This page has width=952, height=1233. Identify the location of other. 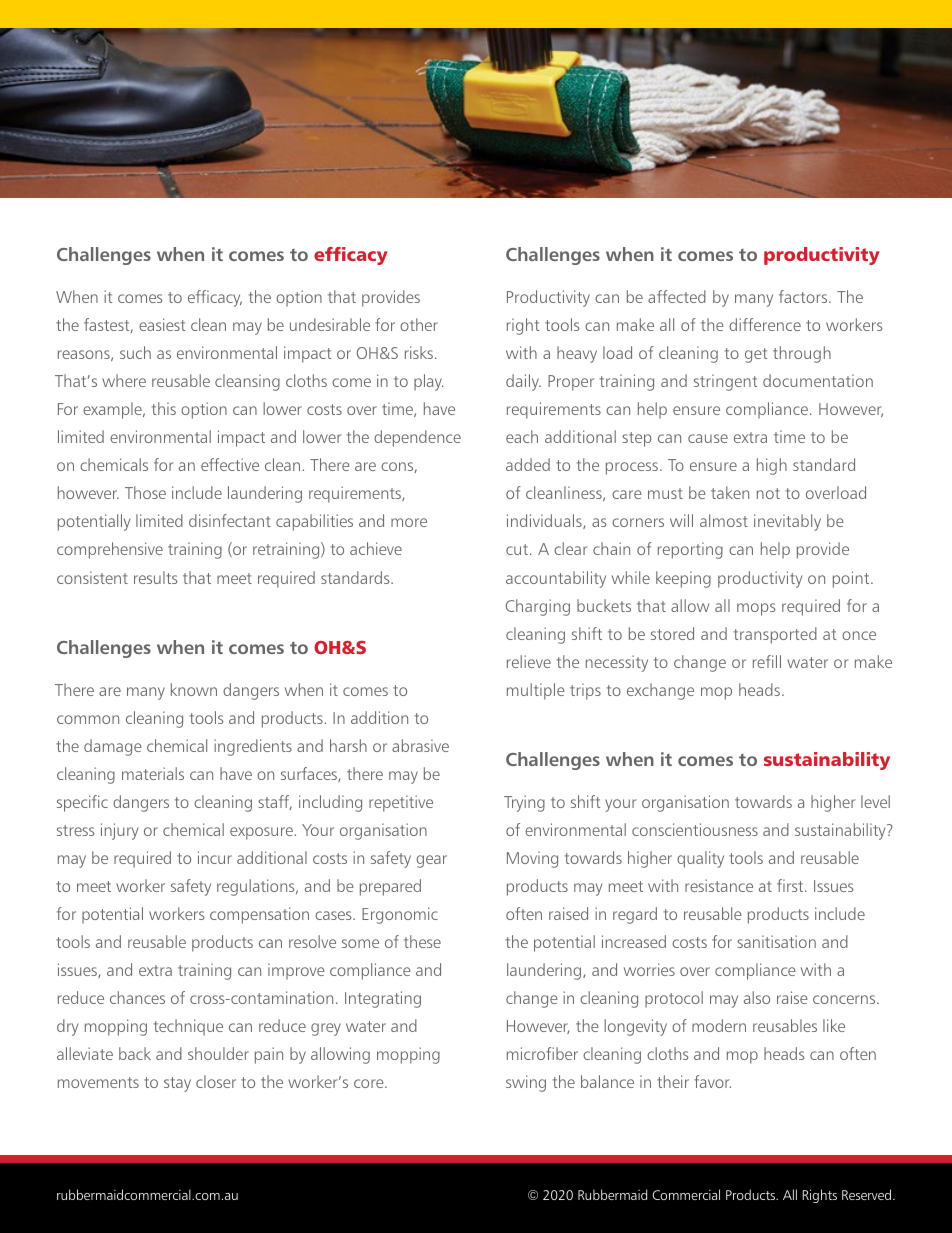
(419, 324).
